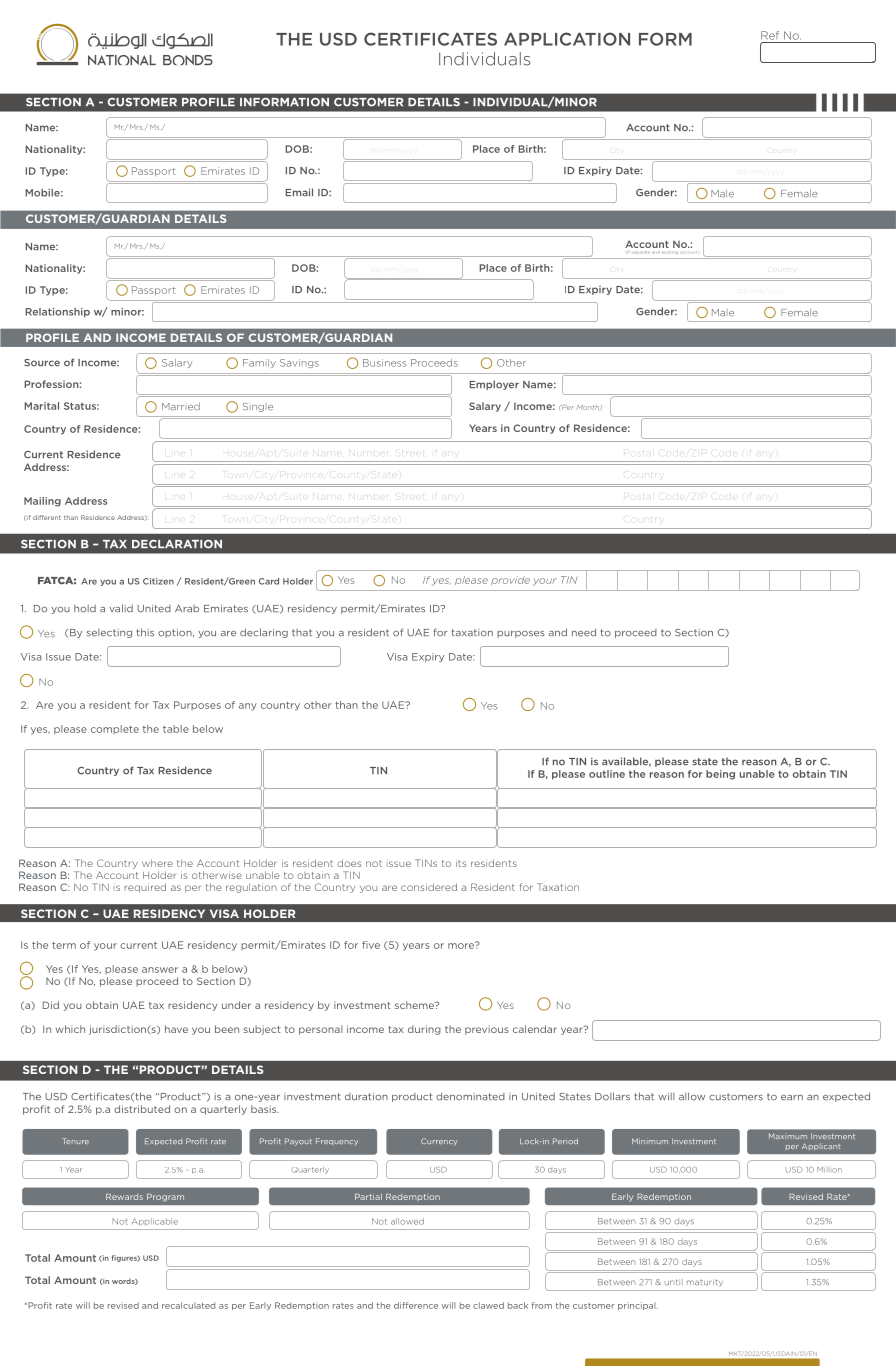 This document has height=1366, width=896. Describe the element at coordinates (770, 35) in the document. I see `Ref` at that location.
